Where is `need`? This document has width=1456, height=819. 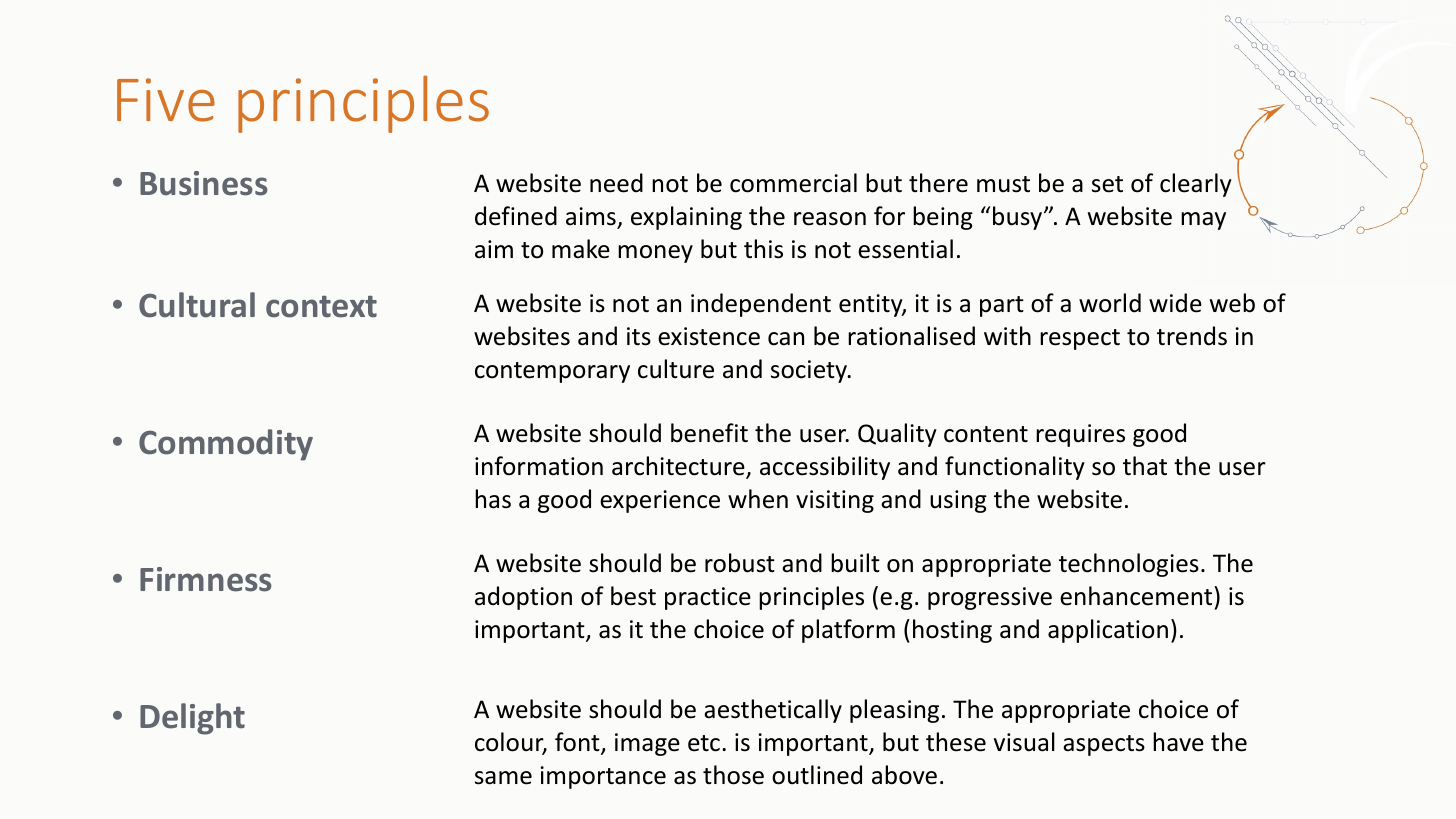 need is located at coordinates (616, 183).
